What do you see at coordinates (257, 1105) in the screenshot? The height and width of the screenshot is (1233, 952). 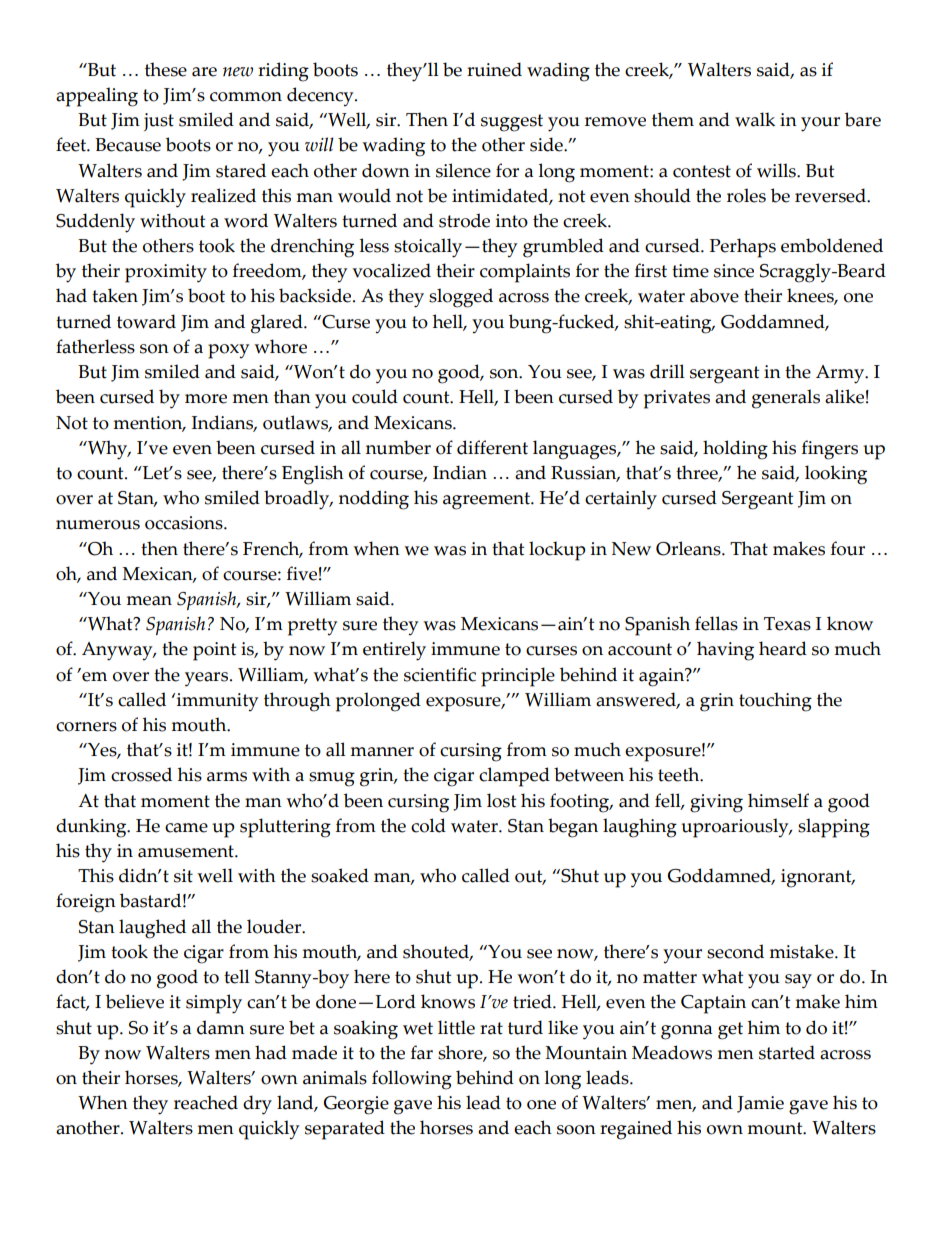 I see `dry` at bounding box center [257, 1105].
